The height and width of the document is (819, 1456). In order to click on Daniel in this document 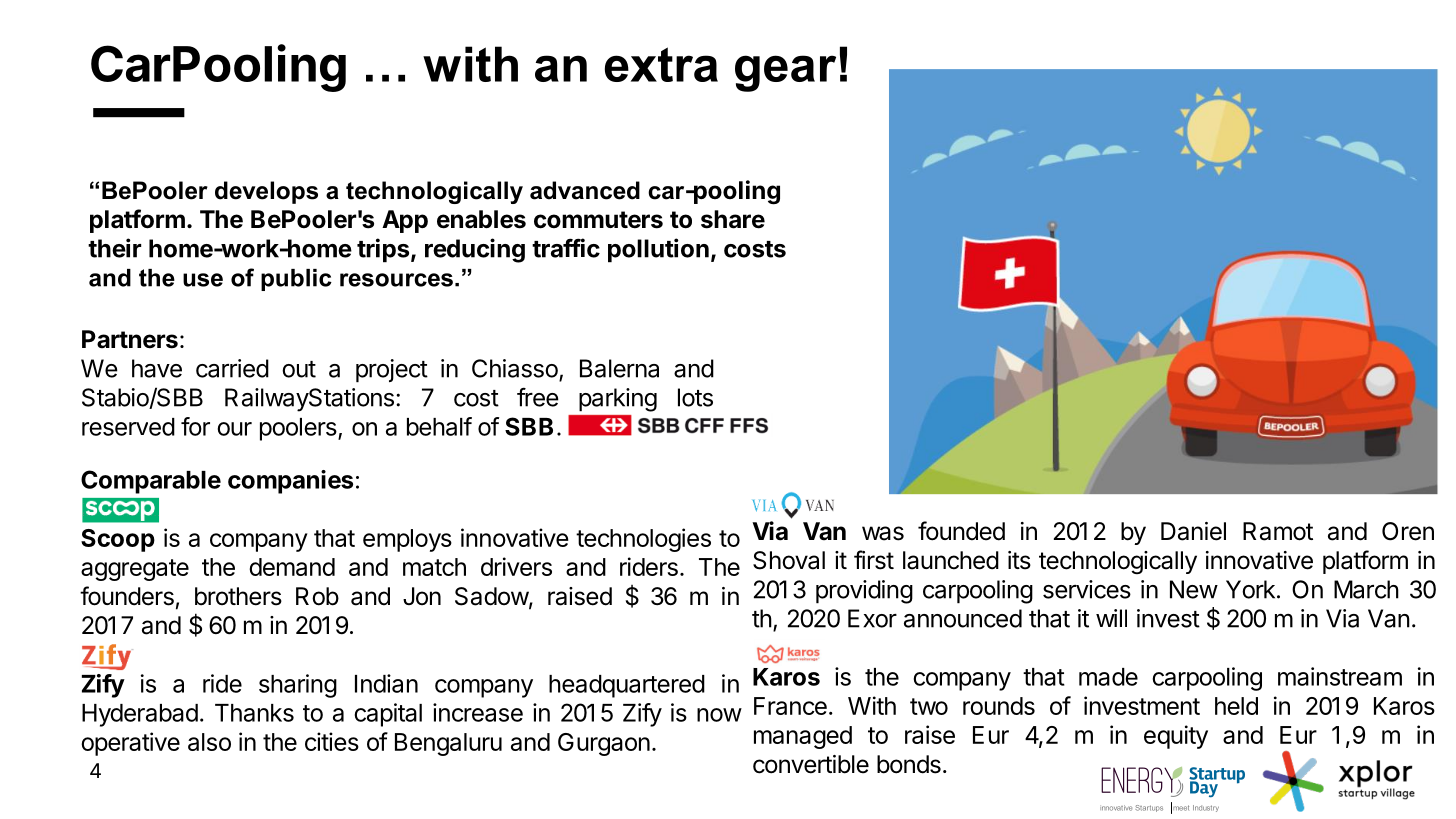, I will do `click(1193, 531)`.
